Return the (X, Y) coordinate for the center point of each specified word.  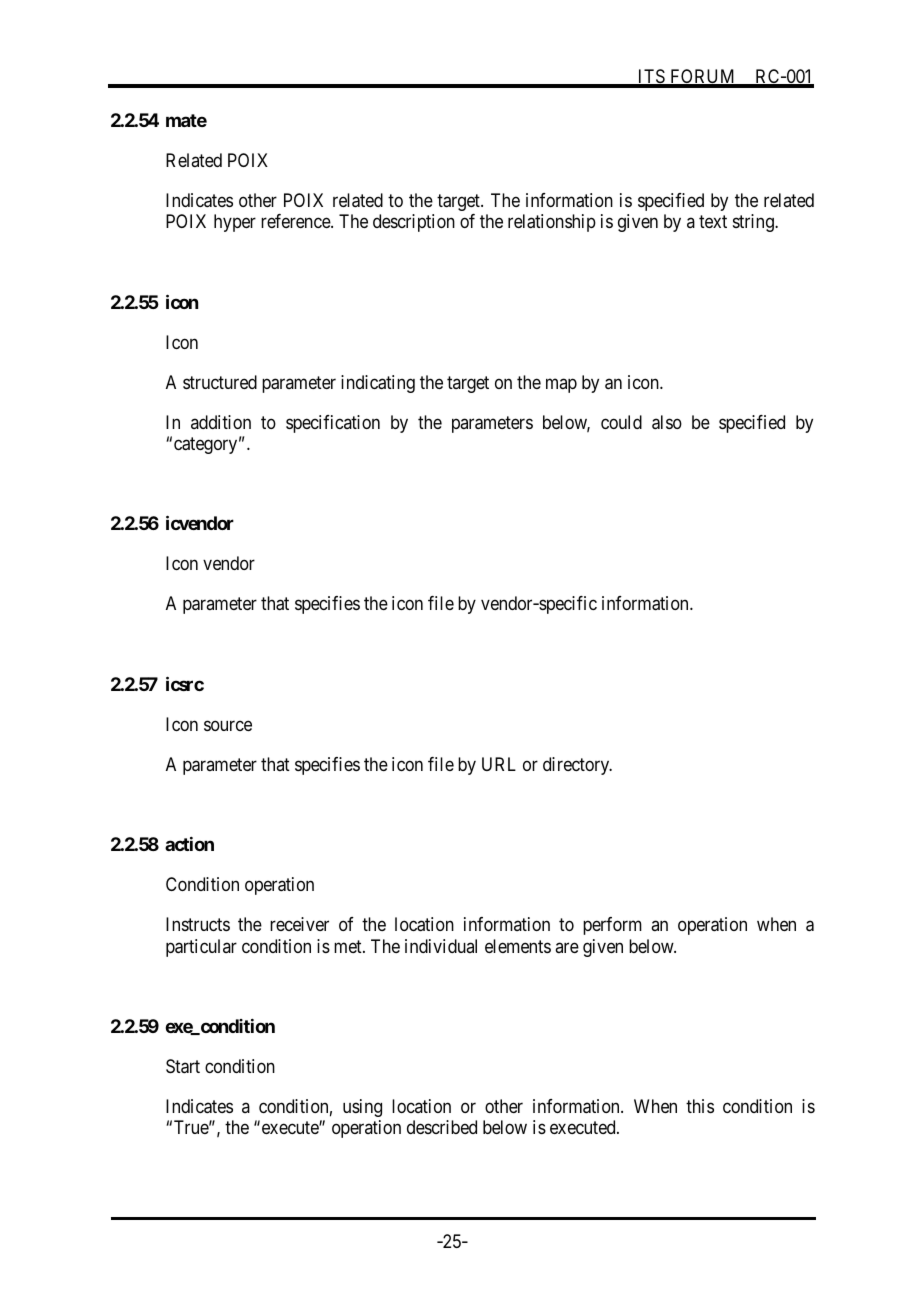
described (442, 1127)
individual (441, 946)
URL (499, 764)
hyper (235, 223)
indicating (378, 384)
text (713, 222)
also (667, 422)
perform (612, 926)
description (414, 223)
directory (577, 766)
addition (221, 422)
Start (183, 1066)
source (228, 725)
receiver (299, 924)
